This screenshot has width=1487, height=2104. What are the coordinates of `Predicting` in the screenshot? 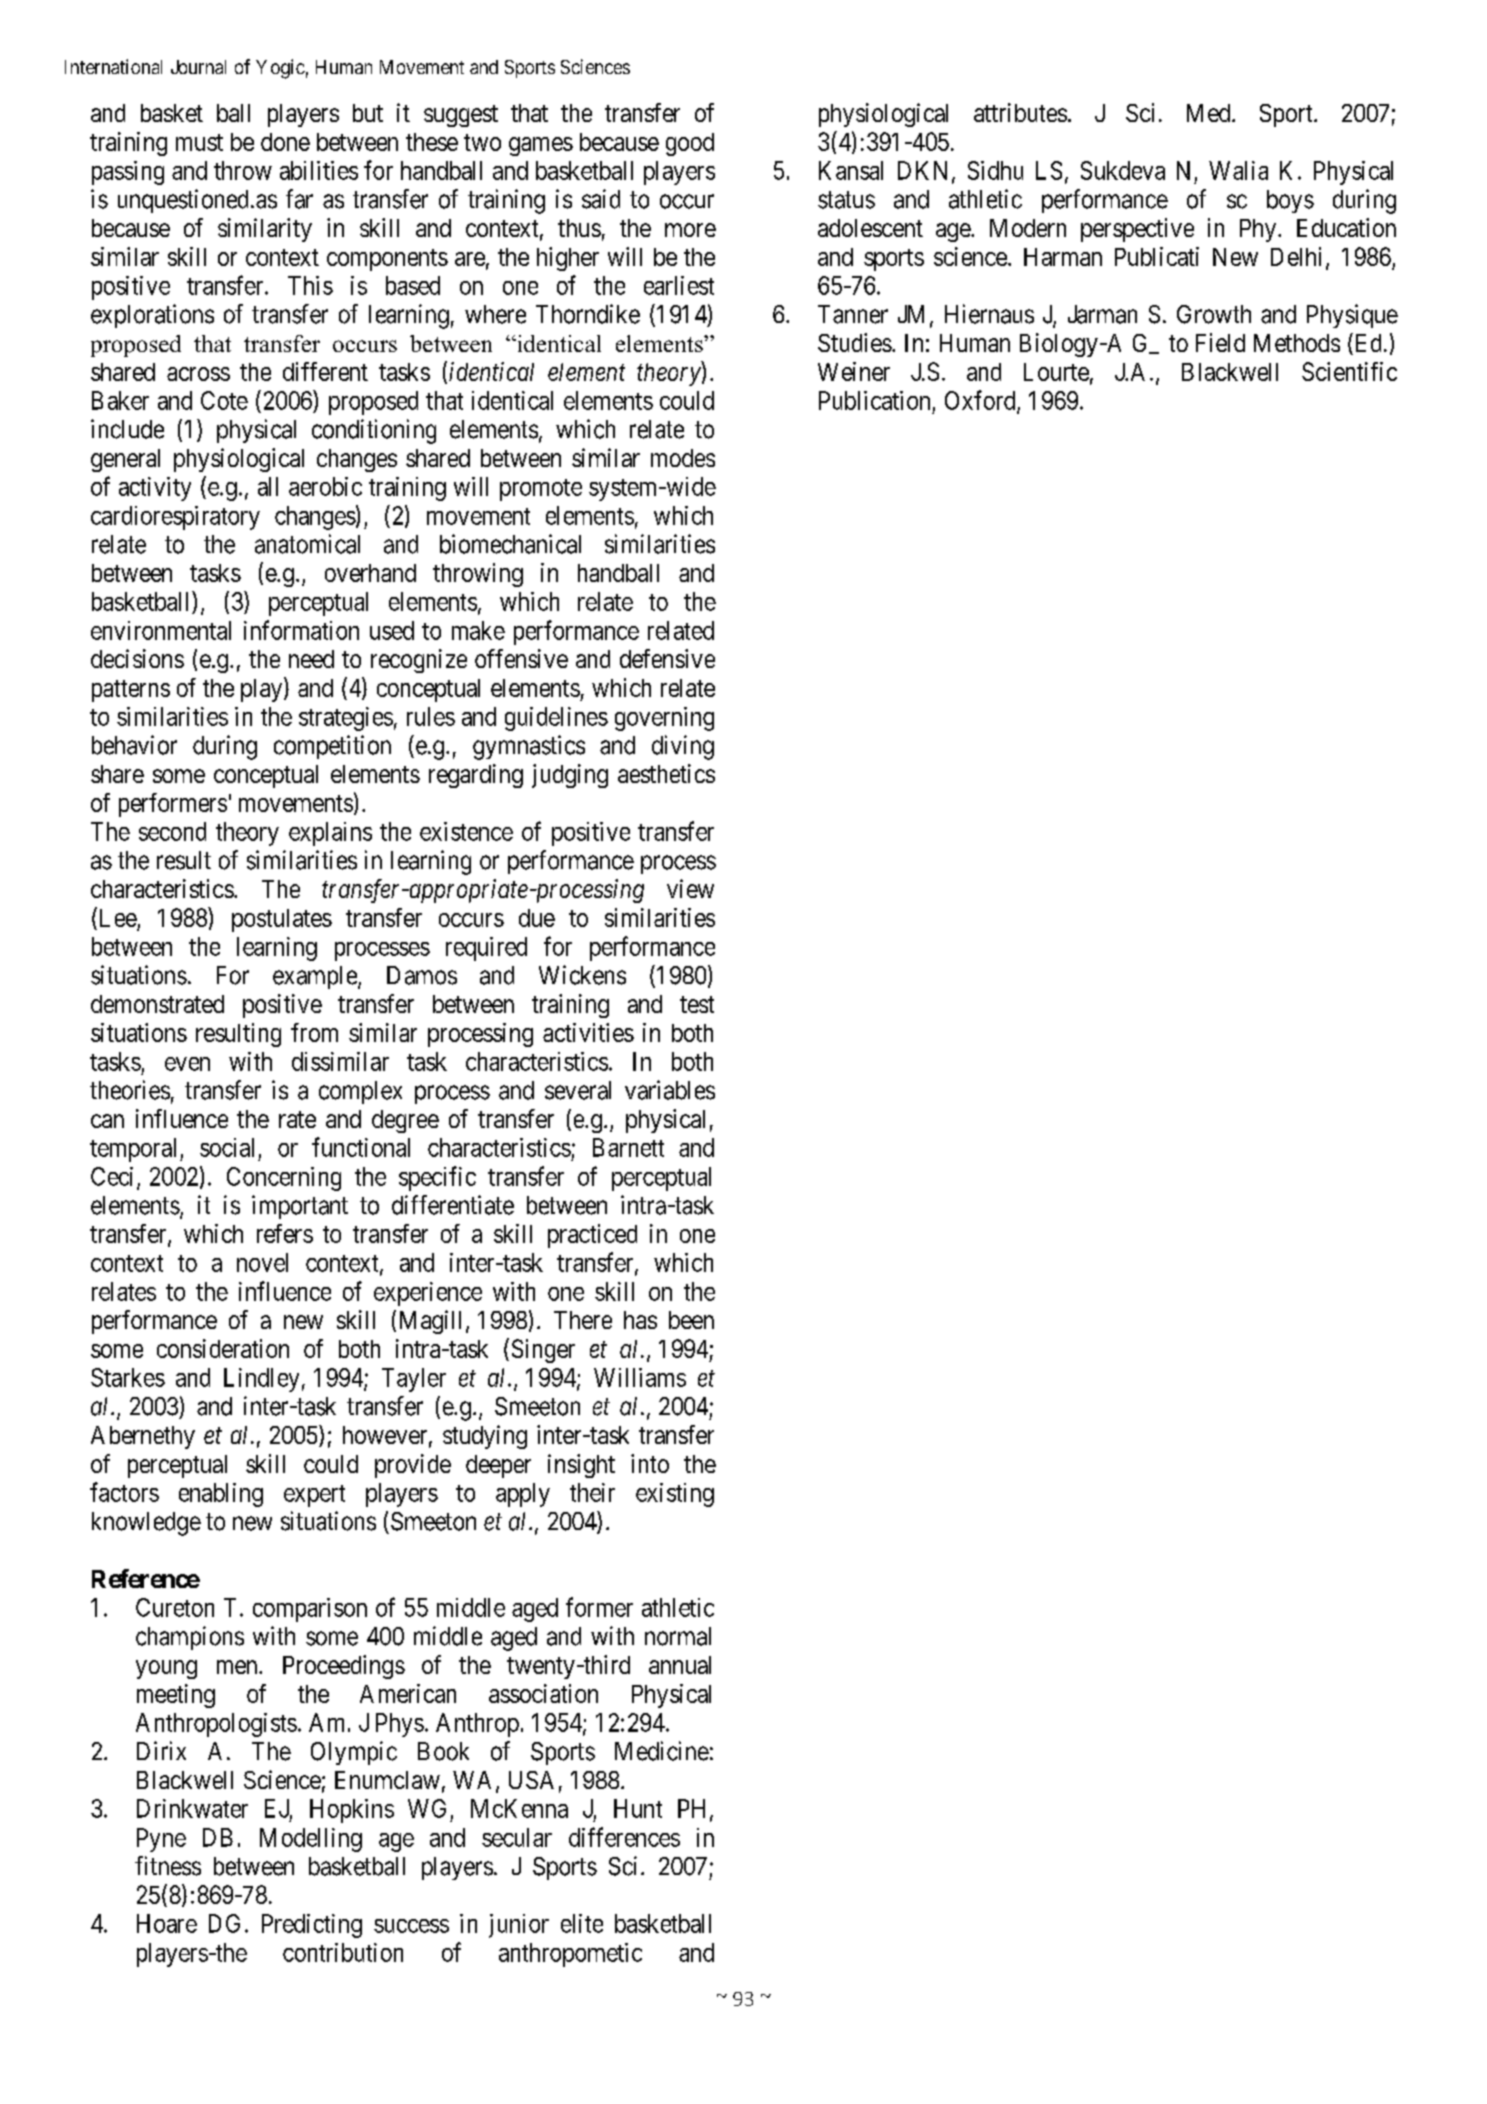 It's located at (312, 1926).
